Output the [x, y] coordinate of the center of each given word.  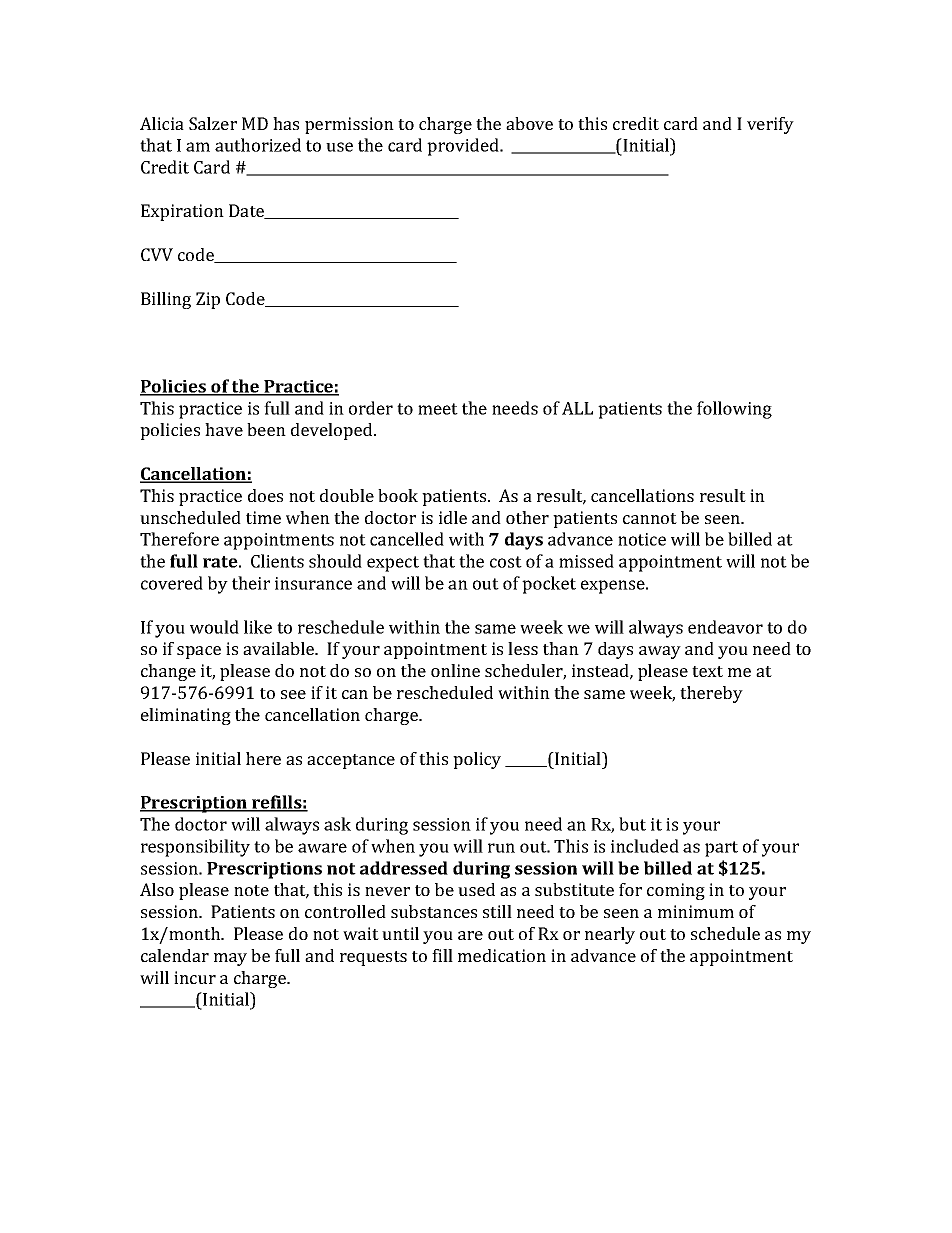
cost [506, 562]
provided [464, 147]
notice [642, 539]
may [230, 959]
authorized [258, 145]
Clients [277, 561]
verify [770, 125]
